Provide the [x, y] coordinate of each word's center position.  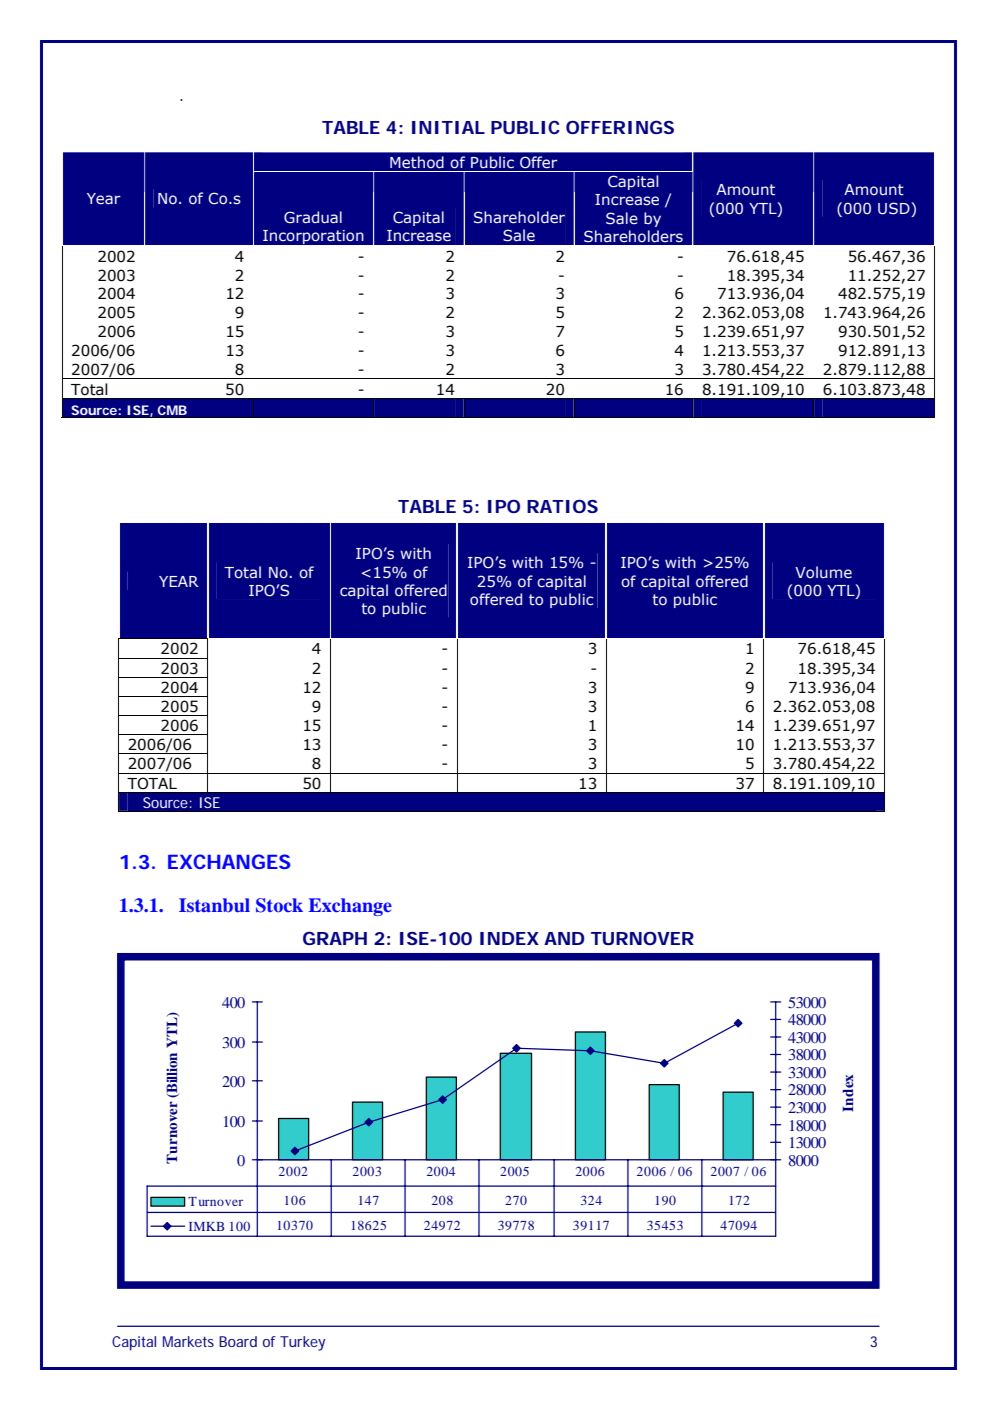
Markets [188, 1341]
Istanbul [214, 905]
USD [895, 208]
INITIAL [448, 127]
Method [416, 162]
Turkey [302, 1343]
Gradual [313, 217]
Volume [823, 572]
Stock [279, 905]
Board [238, 1341]
